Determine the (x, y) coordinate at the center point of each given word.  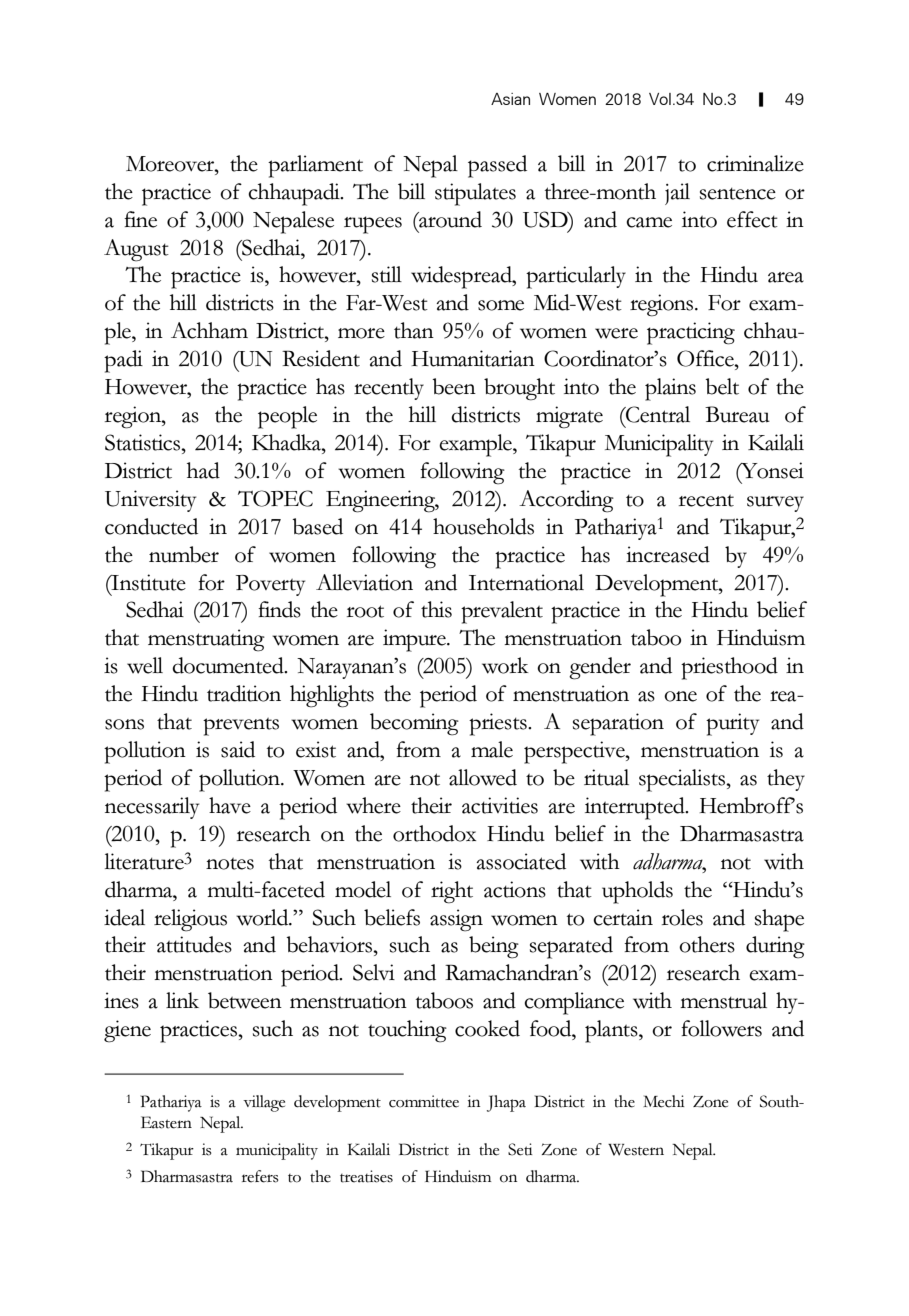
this (436, 609)
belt (722, 386)
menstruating (206, 640)
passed (497, 166)
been (454, 386)
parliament (315, 166)
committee (424, 1101)
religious (190, 920)
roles (682, 917)
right (452, 892)
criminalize (755, 163)
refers (260, 1176)
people (287, 417)
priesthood (729, 668)
